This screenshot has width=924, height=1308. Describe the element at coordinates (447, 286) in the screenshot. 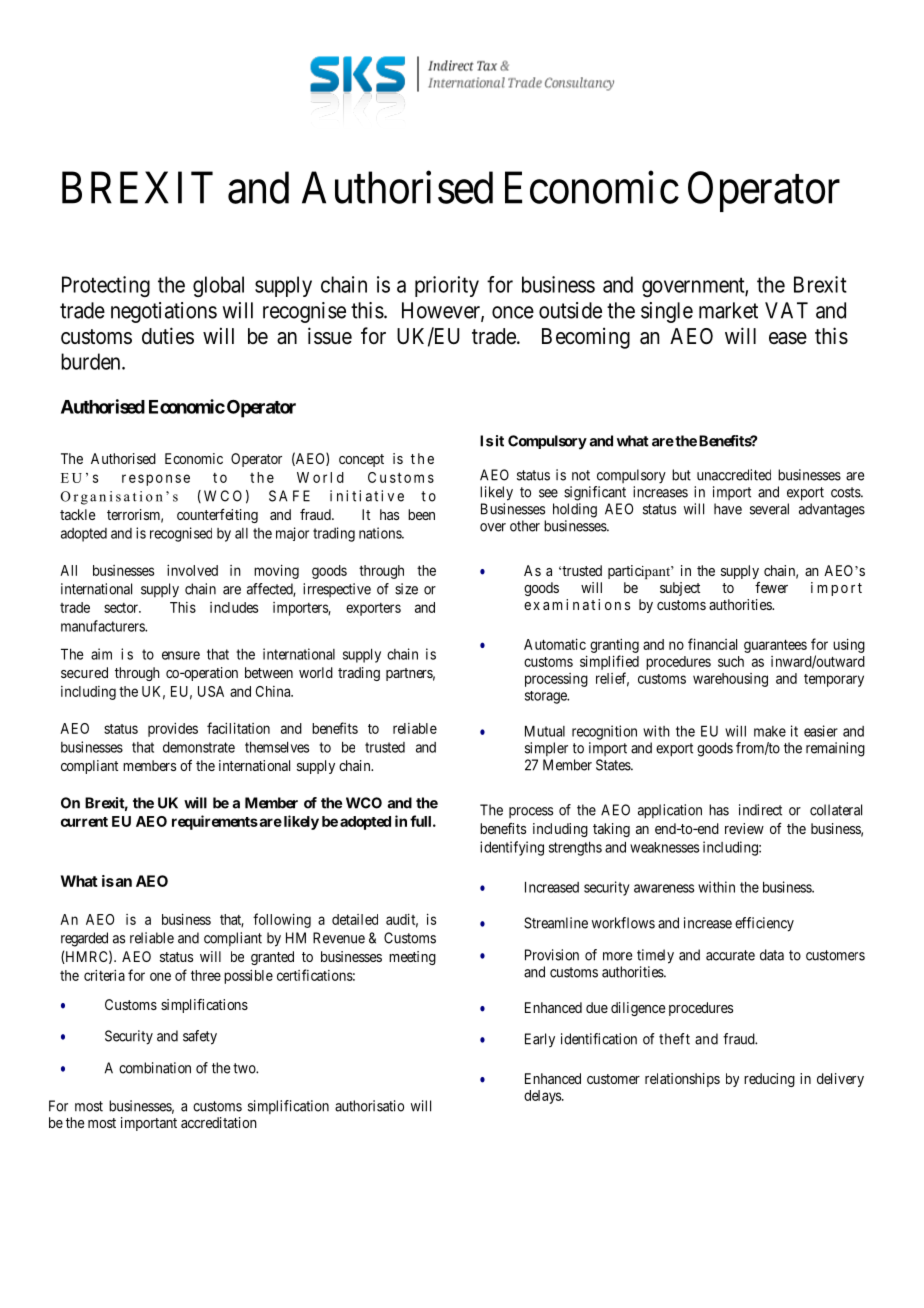

I see `priority` at that location.
